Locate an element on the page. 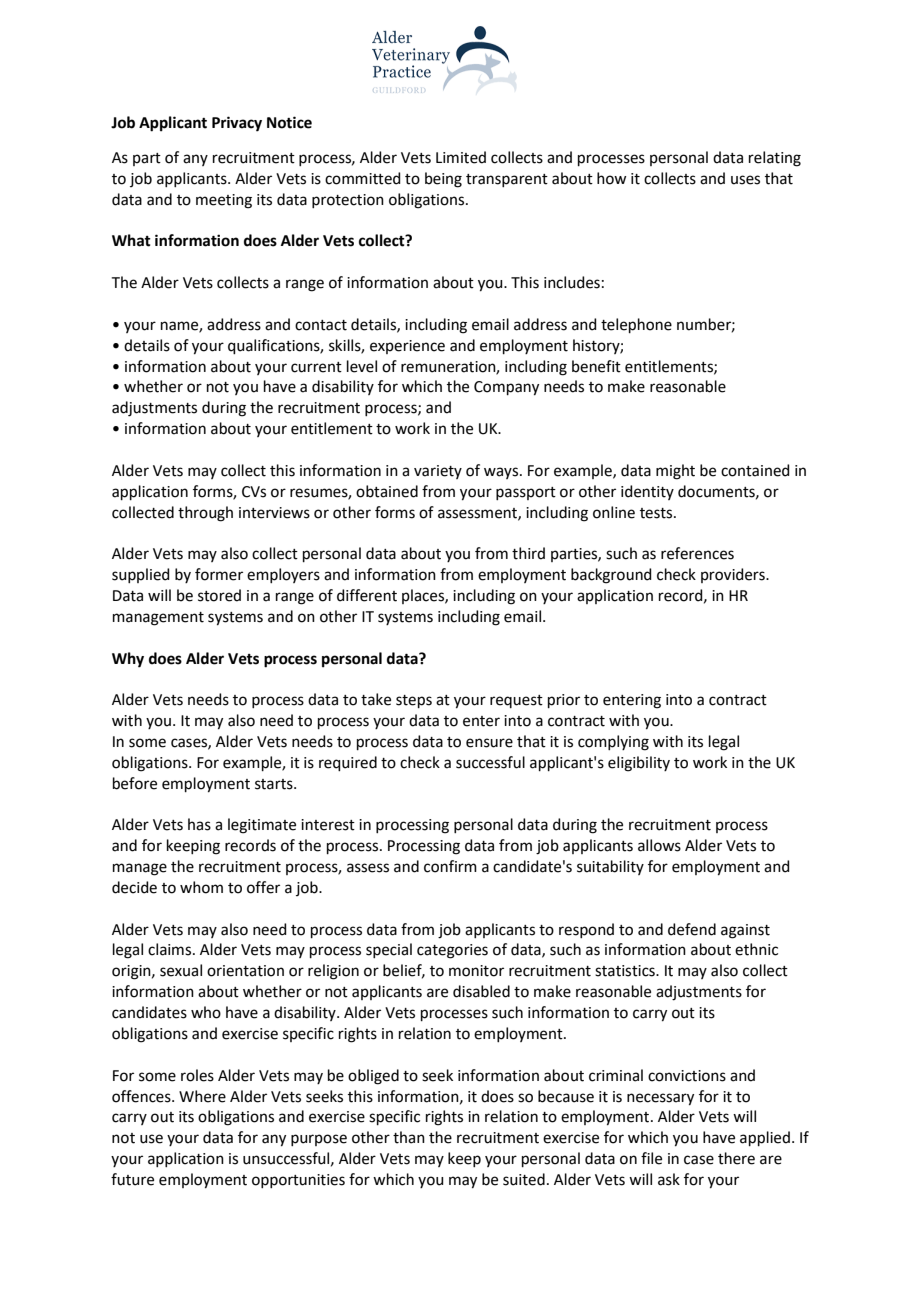 The image size is (924, 1308). uses is located at coordinates (745, 180).
